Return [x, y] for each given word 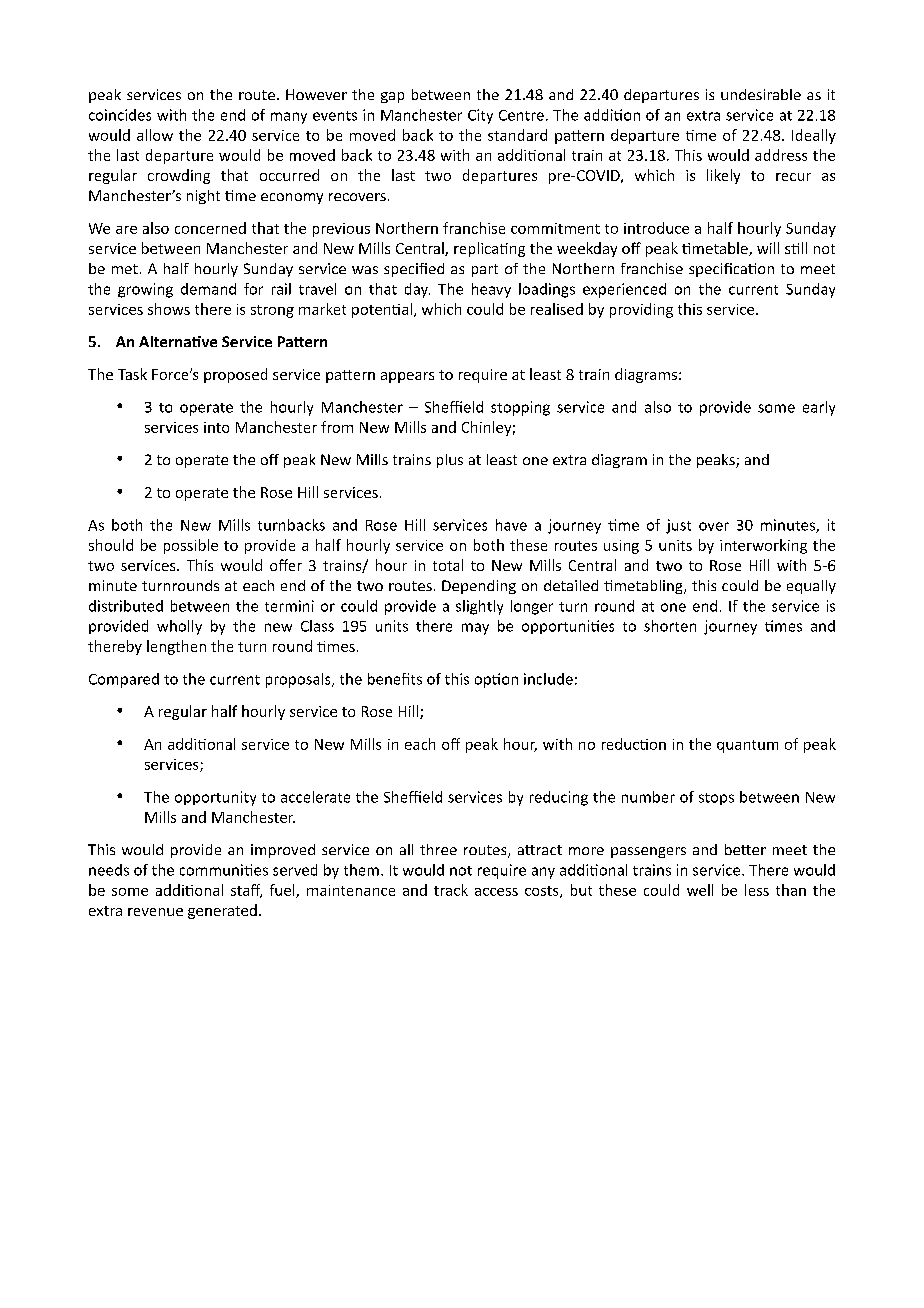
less [757, 890]
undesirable [761, 94]
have [511, 525]
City [480, 116]
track [451, 890]
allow [155, 135]
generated [222, 911]
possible [191, 546]
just [678, 526]
